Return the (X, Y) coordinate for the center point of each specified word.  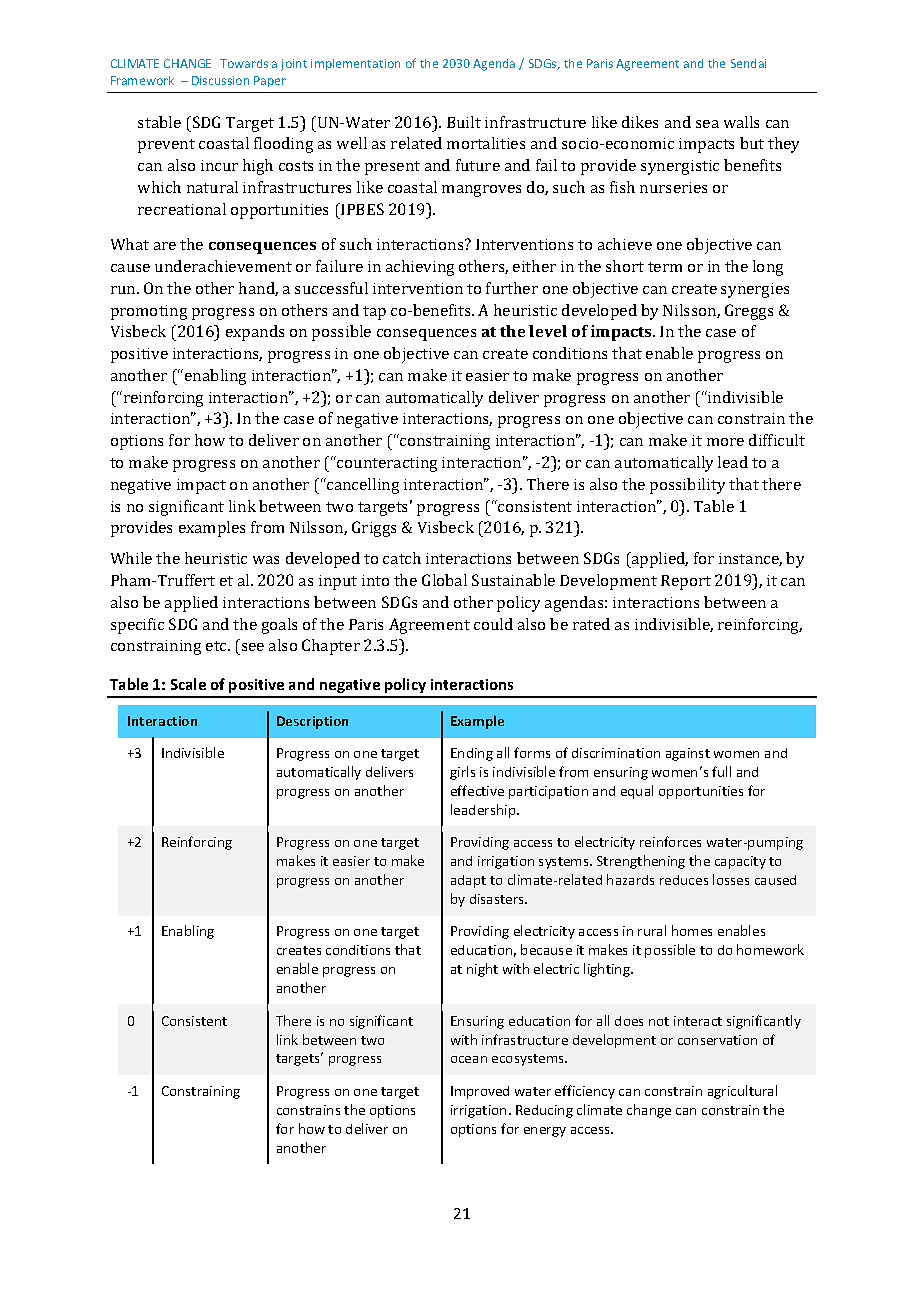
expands (255, 333)
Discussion (220, 80)
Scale (188, 684)
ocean (469, 1059)
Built (464, 122)
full (721, 771)
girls (462, 773)
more (725, 442)
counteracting (386, 464)
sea (707, 124)
